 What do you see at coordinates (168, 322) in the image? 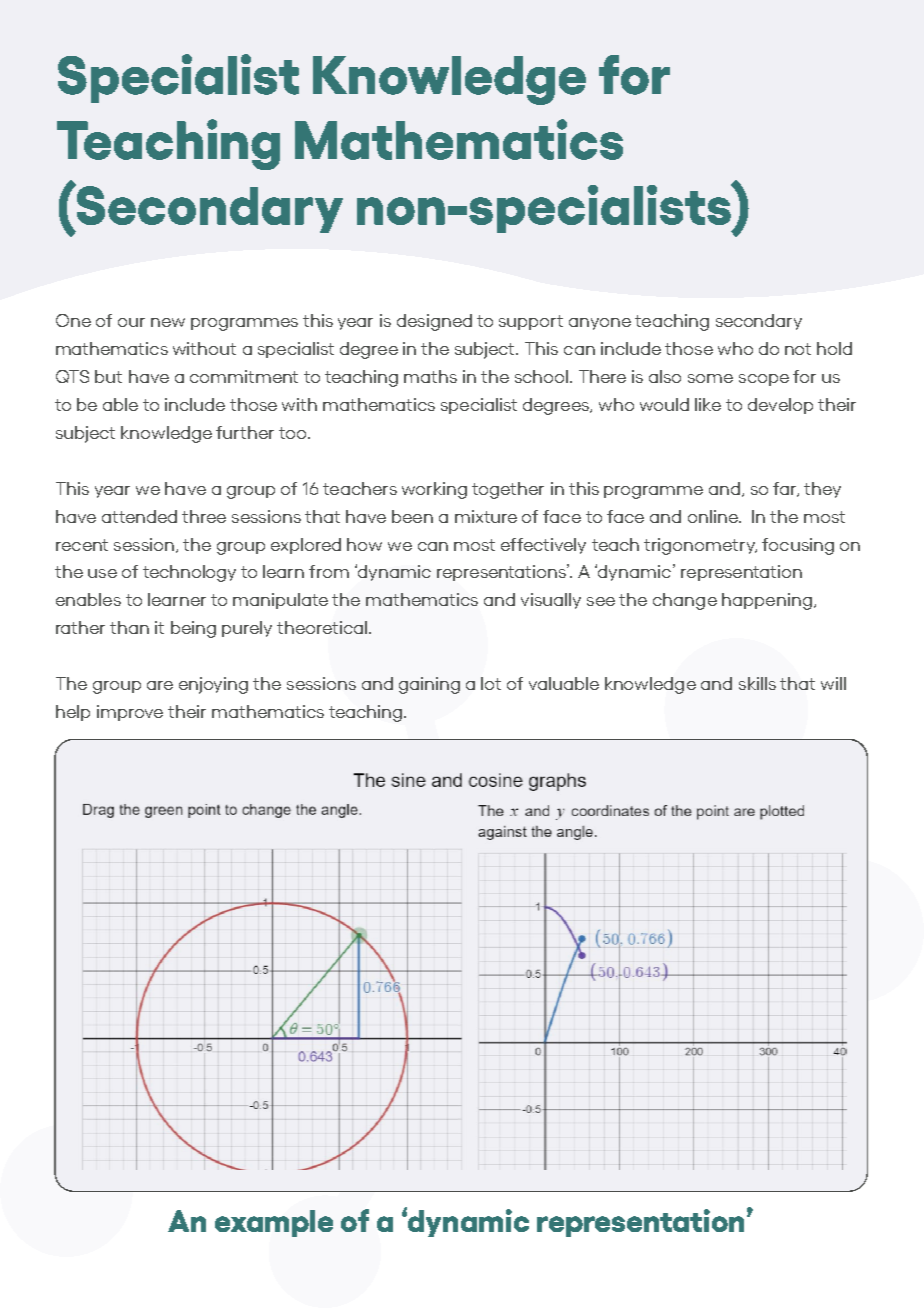
I see `new` at bounding box center [168, 322].
